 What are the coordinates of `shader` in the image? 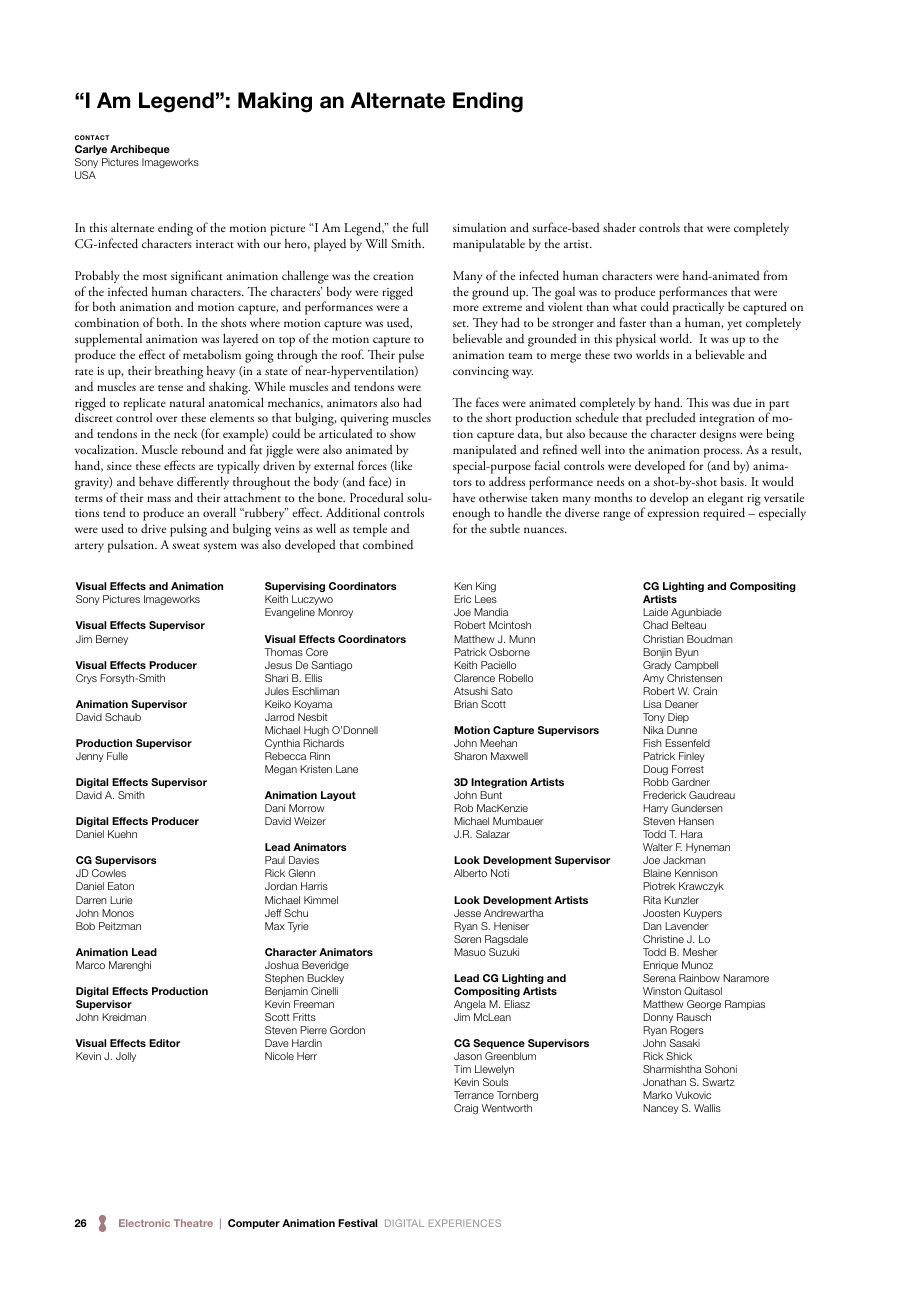 It's located at (619, 227).
